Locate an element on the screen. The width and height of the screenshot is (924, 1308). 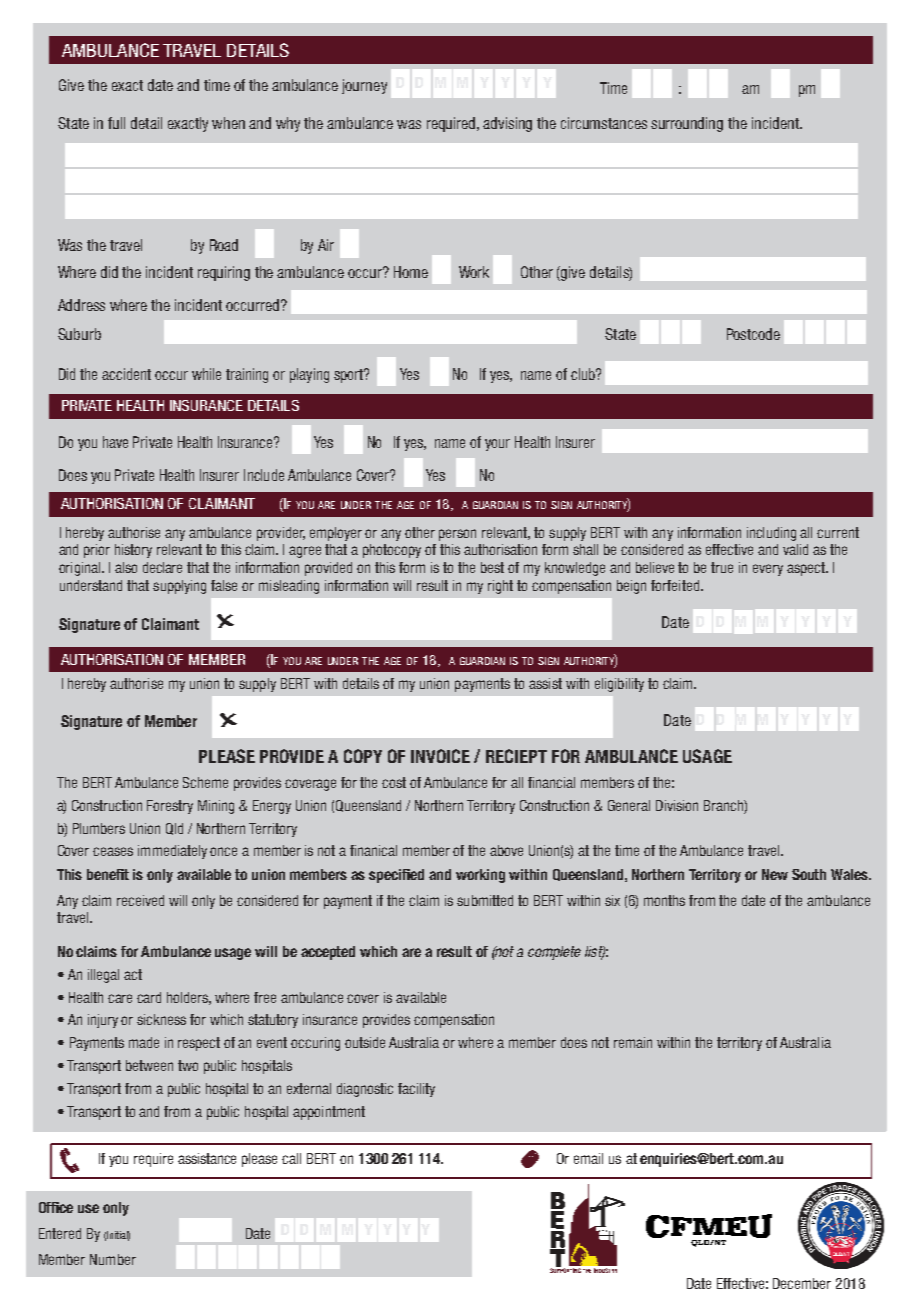
advising is located at coordinates (507, 124).
